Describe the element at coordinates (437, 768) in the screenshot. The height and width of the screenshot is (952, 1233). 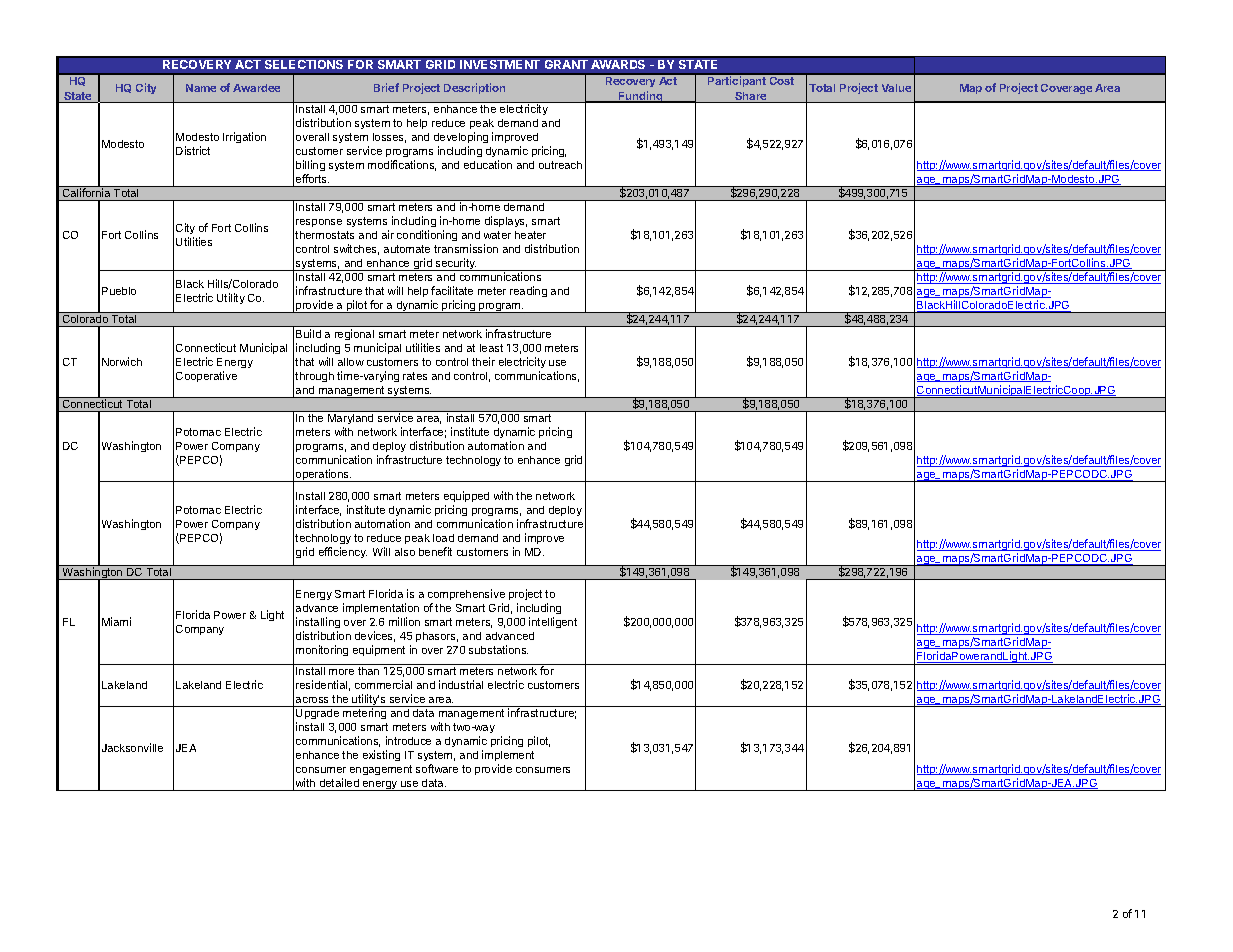
I see `software` at that location.
